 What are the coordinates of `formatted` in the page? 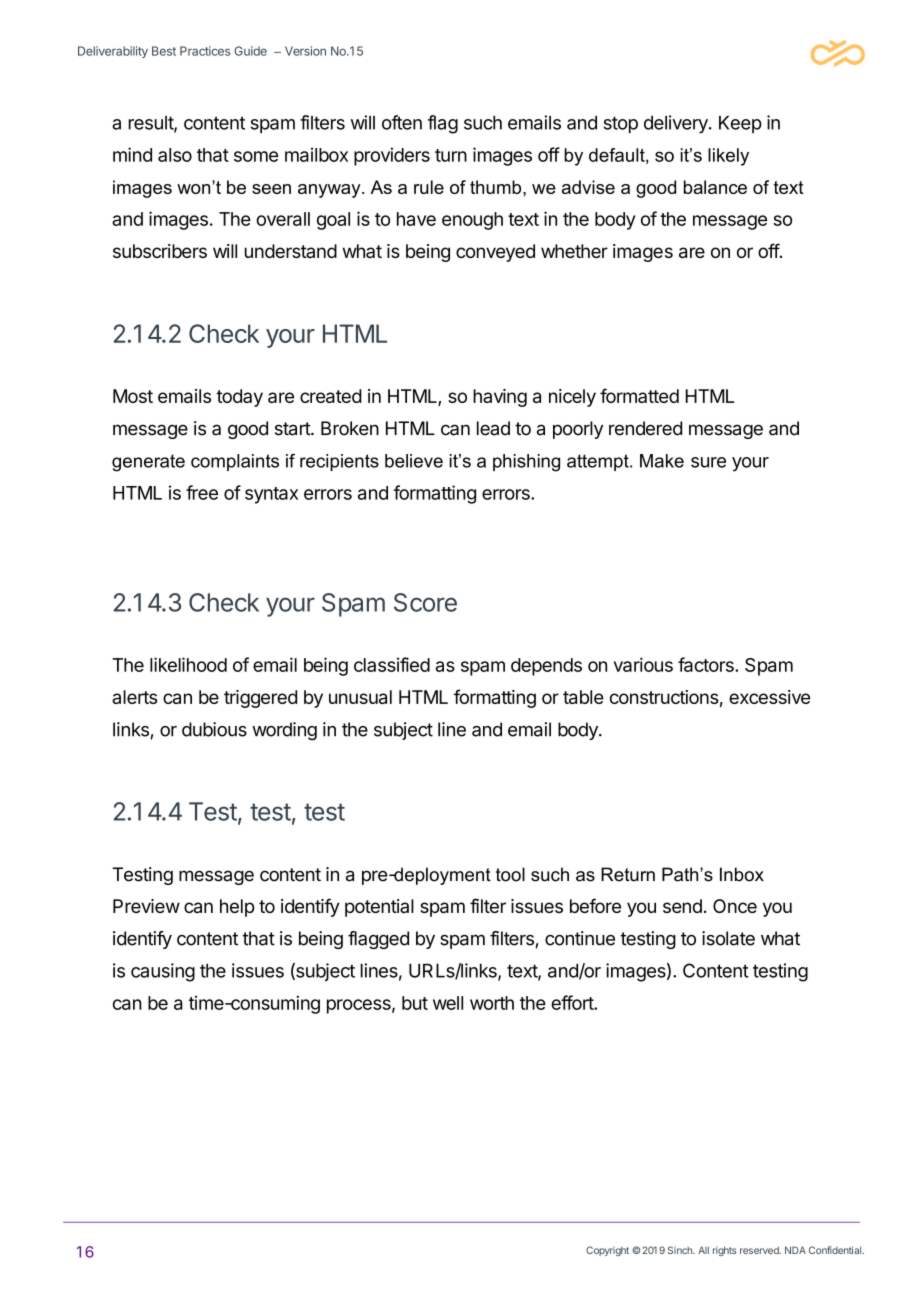 It's located at (639, 395).
